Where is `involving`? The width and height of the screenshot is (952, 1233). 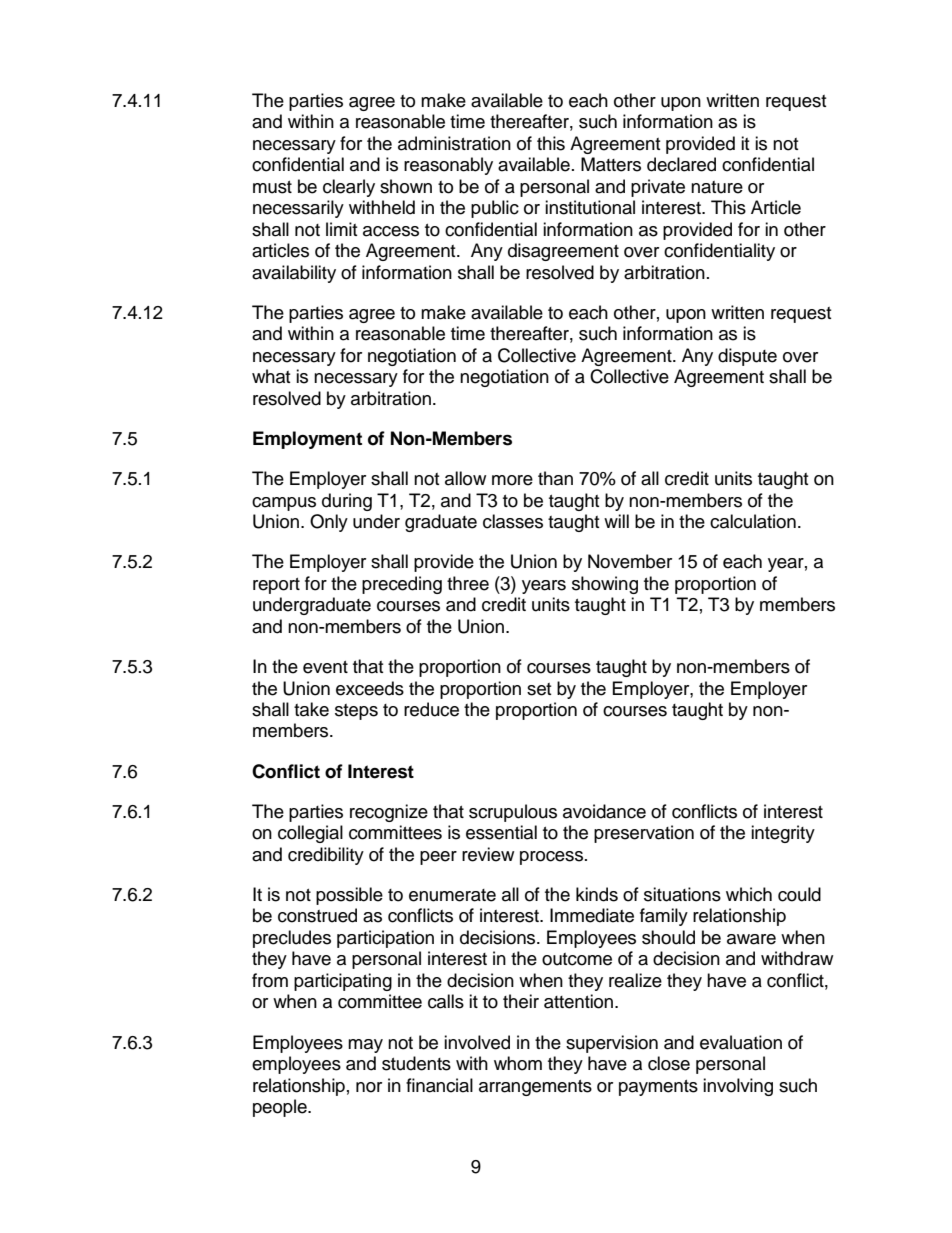 involving is located at coordinates (738, 1087).
